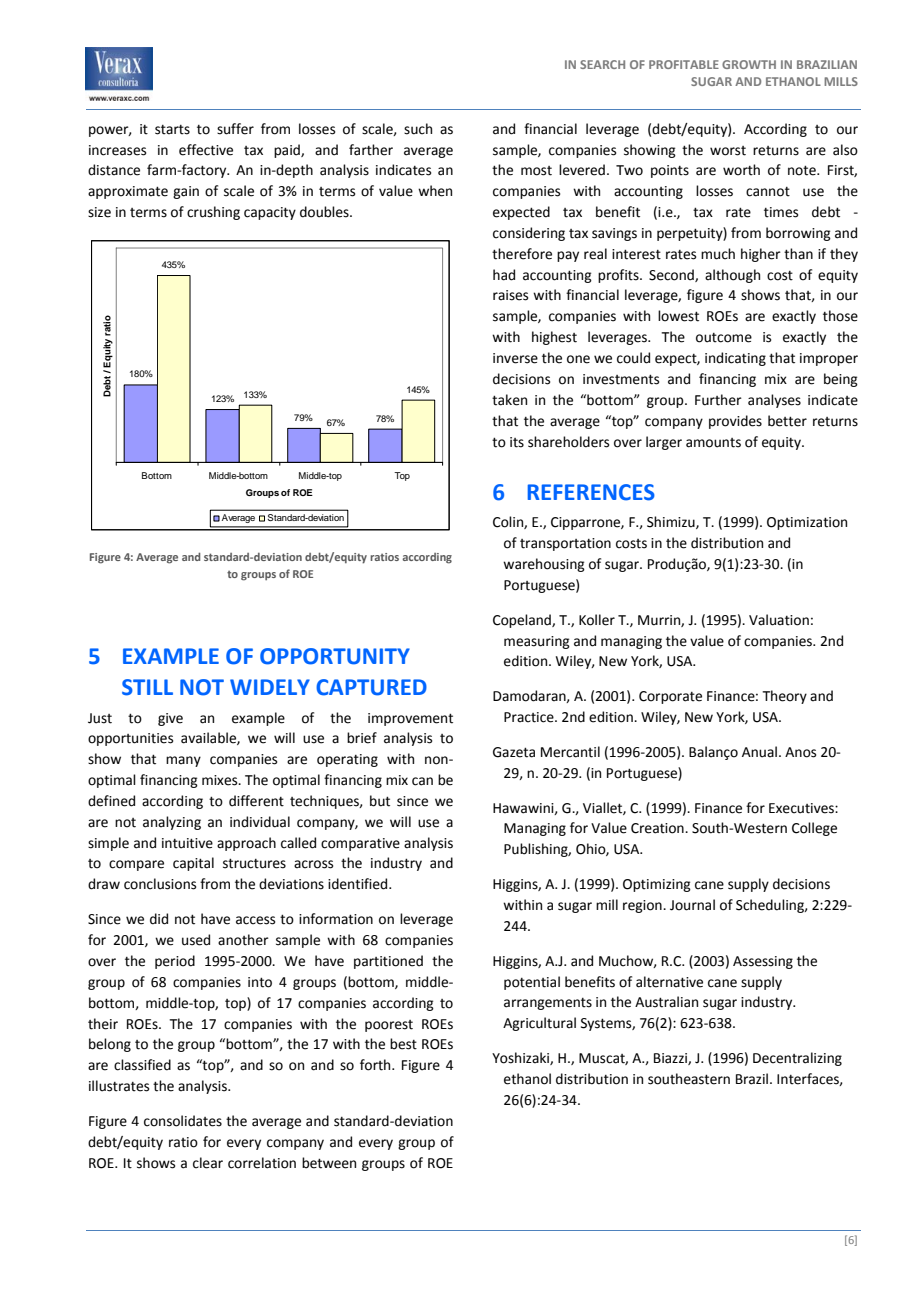 The width and height of the screenshot is (924, 1308). I want to click on Decentralizing, so click(797, 1059).
